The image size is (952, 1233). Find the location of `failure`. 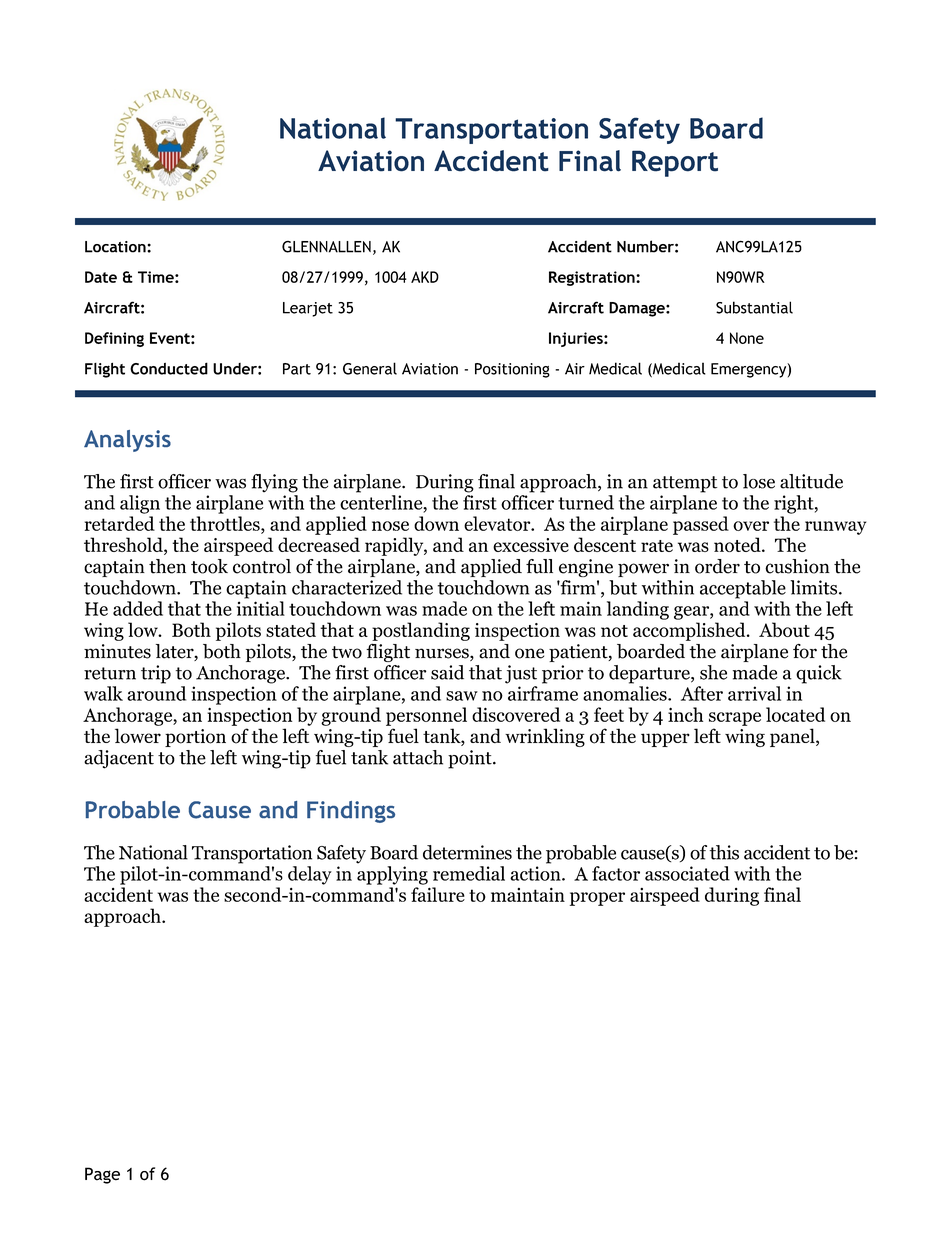

failure is located at coordinates (438, 894).
